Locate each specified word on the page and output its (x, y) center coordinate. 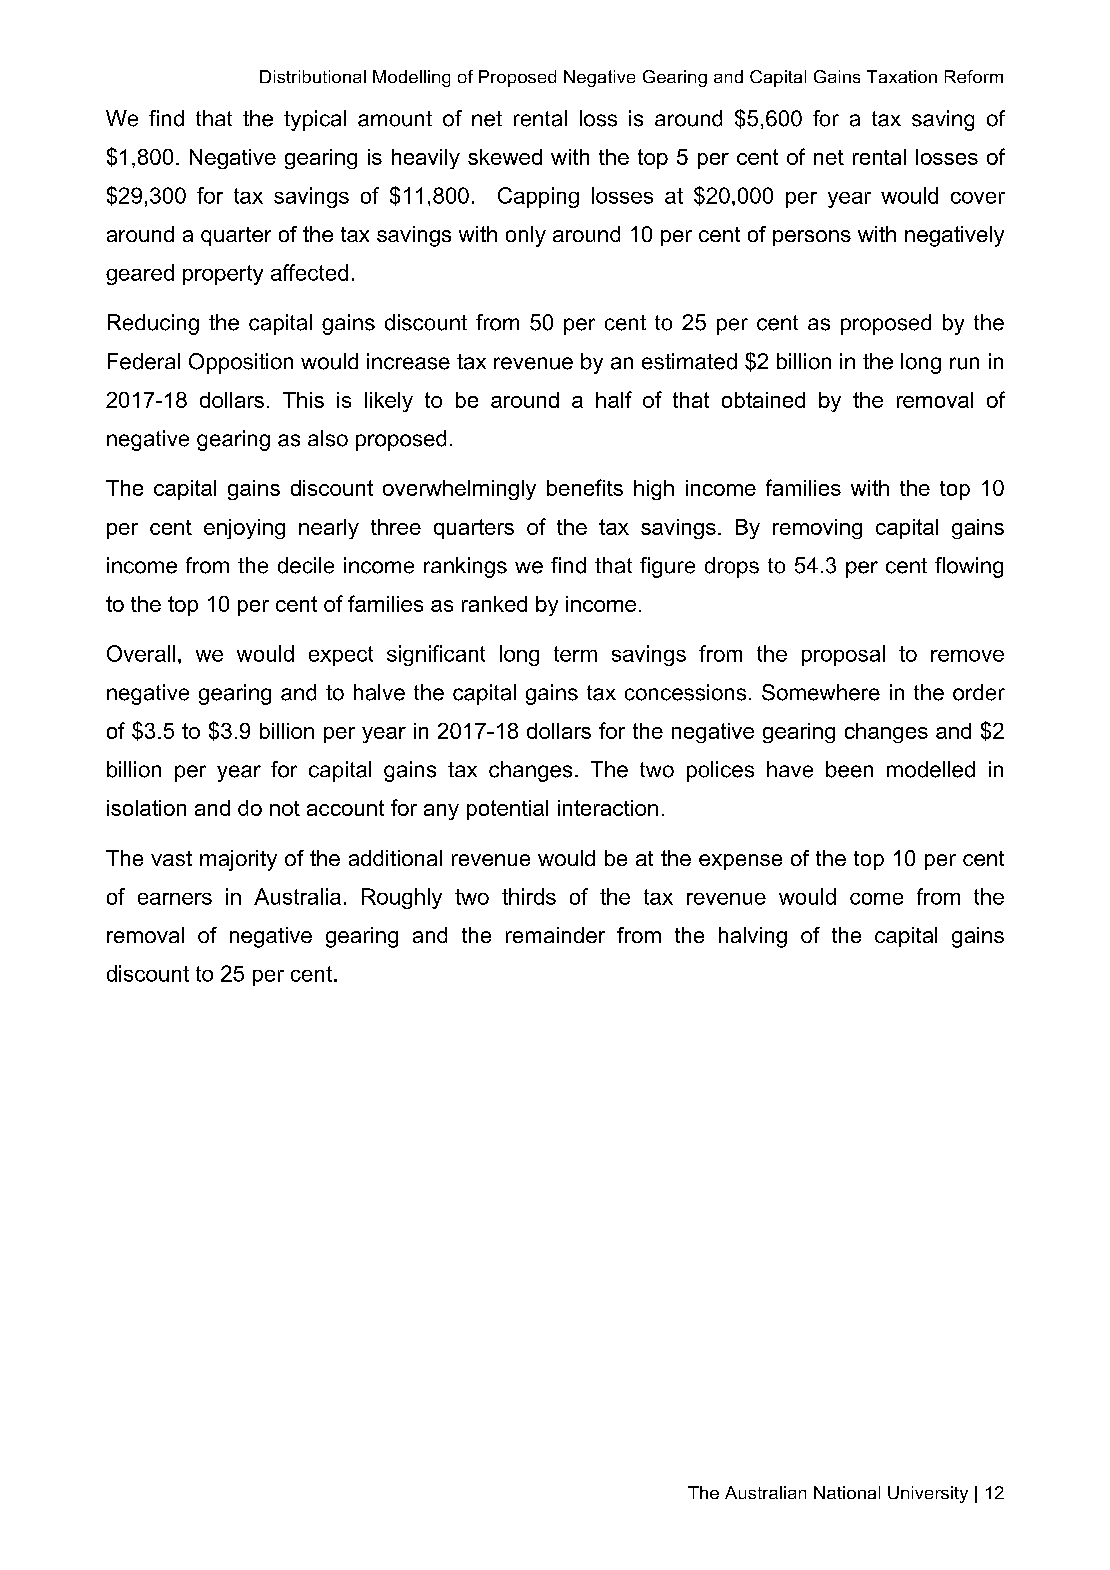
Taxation (902, 76)
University (928, 1494)
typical (315, 120)
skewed (505, 157)
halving (753, 937)
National (847, 1492)
